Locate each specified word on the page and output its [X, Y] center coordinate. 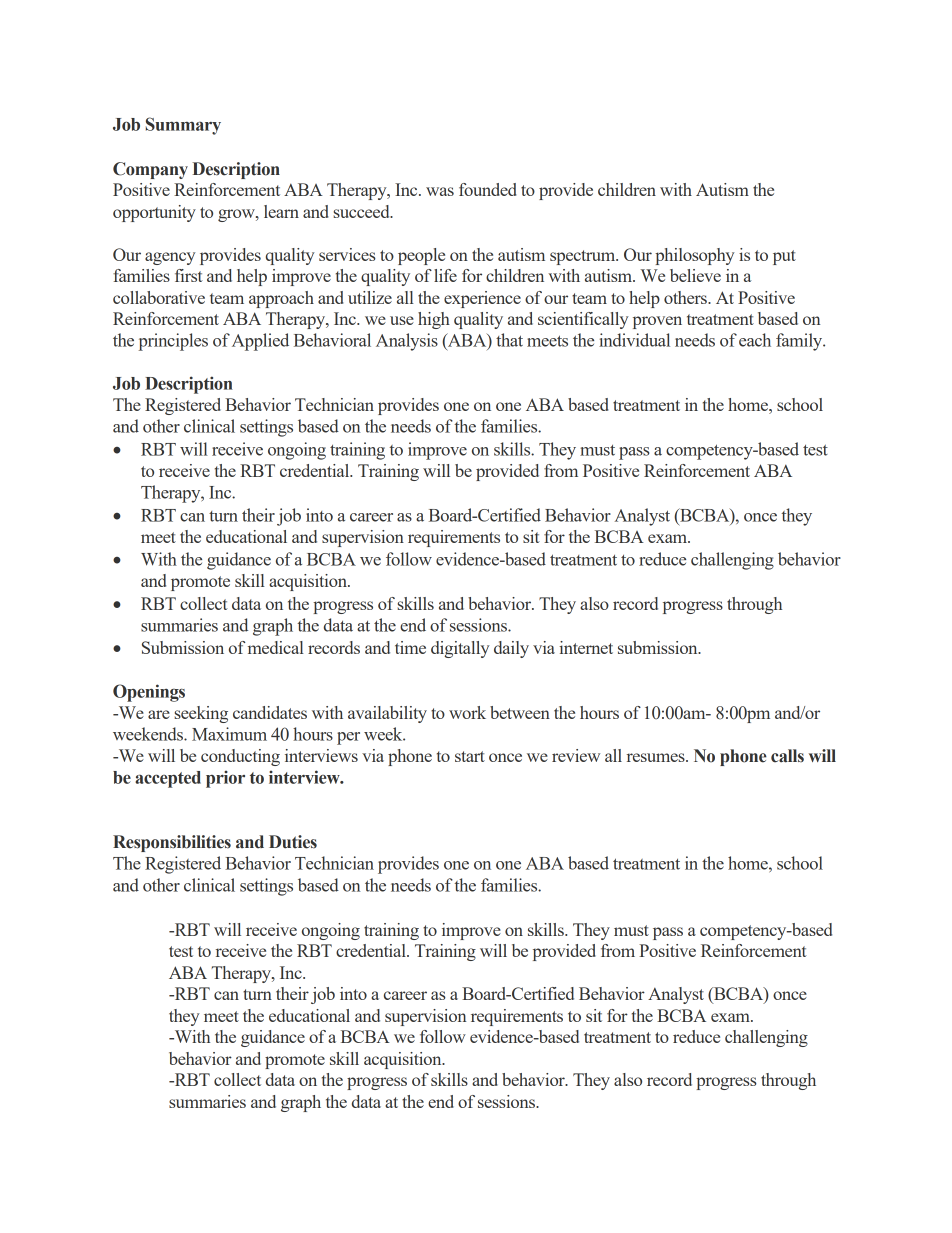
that [509, 340]
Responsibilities [172, 843]
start [470, 756]
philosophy [695, 256]
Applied [260, 342]
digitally [460, 649]
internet [586, 647]
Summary [183, 126]
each [755, 340]
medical [276, 647]
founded [488, 189]
